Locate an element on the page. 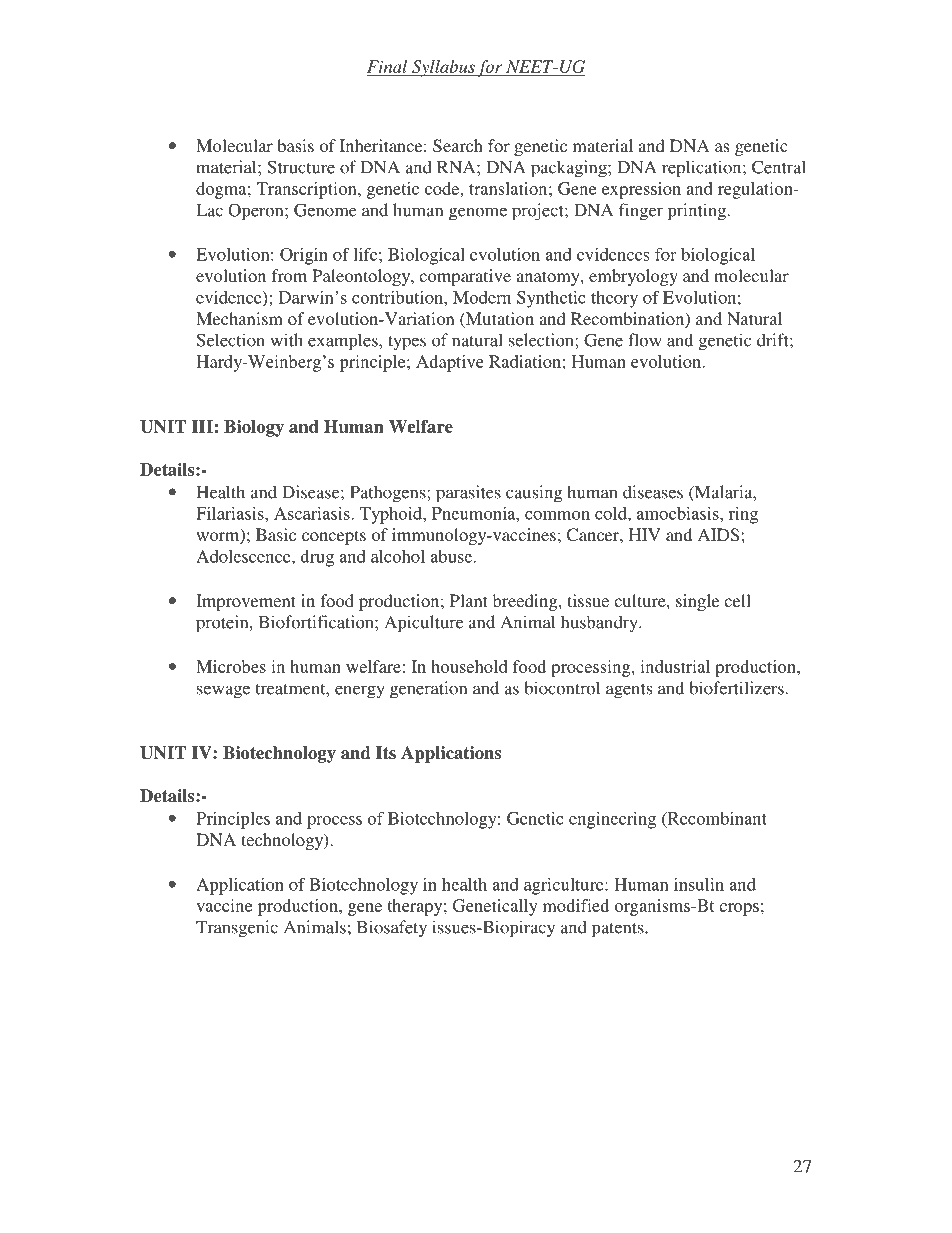  Transgenic is located at coordinates (237, 929).
